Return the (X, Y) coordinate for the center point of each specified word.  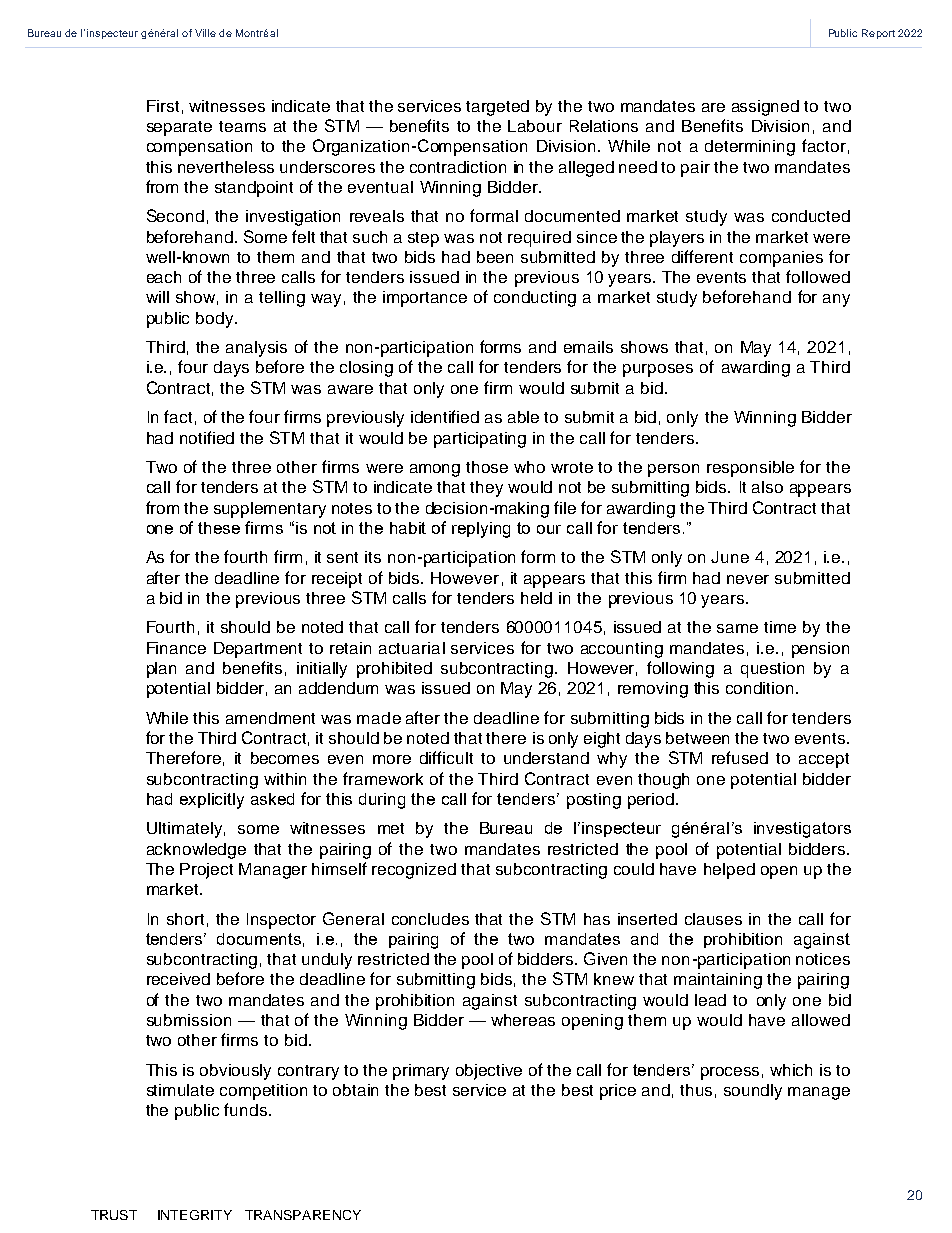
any (836, 300)
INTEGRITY (195, 1215)
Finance (176, 648)
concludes (430, 919)
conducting (535, 299)
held (536, 598)
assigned (765, 108)
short (185, 919)
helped (729, 871)
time (780, 627)
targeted (497, 108)
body (216, 320)
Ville (205, 33)
